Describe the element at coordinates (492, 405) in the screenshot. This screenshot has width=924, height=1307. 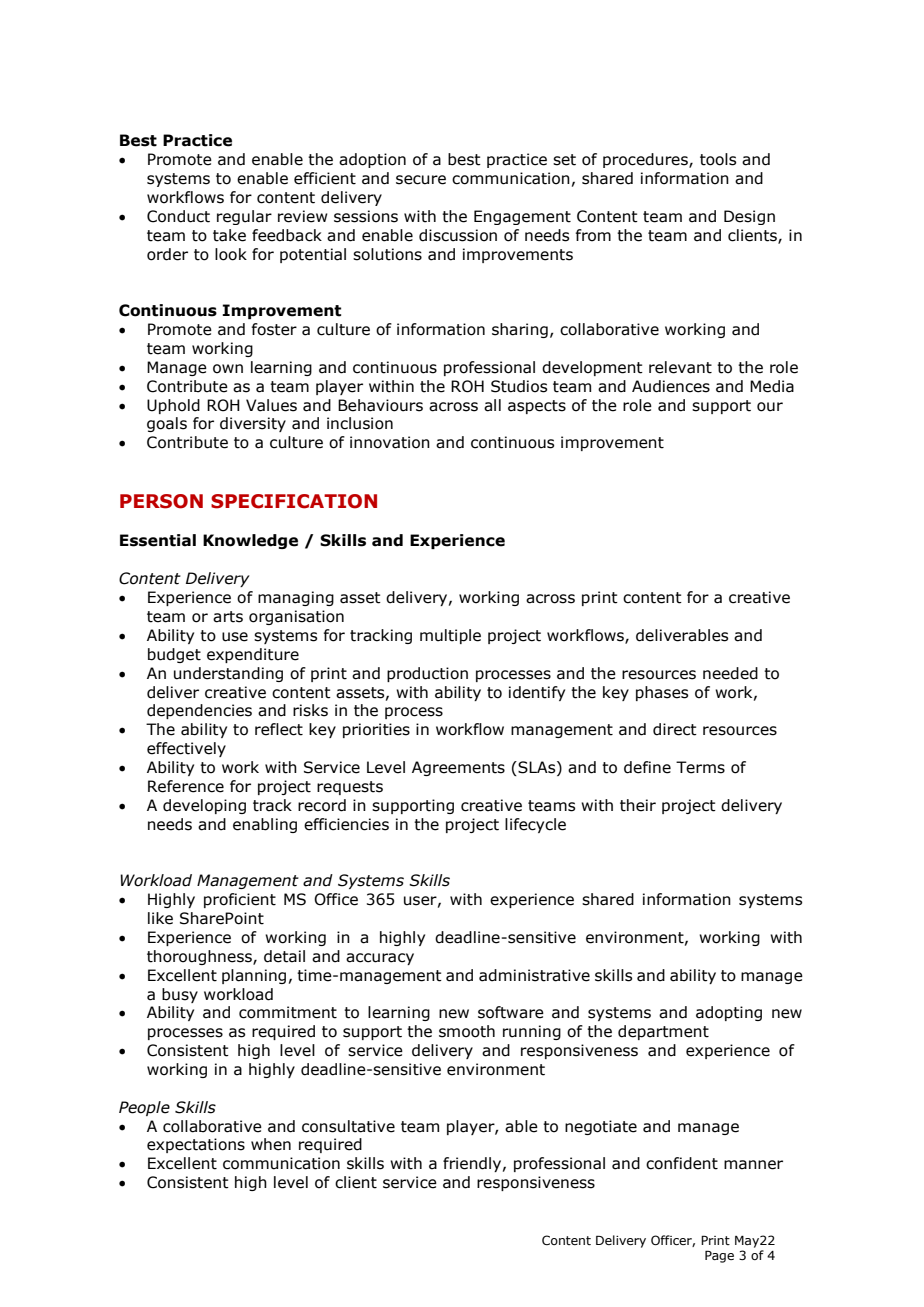
I see `all` at that location.
